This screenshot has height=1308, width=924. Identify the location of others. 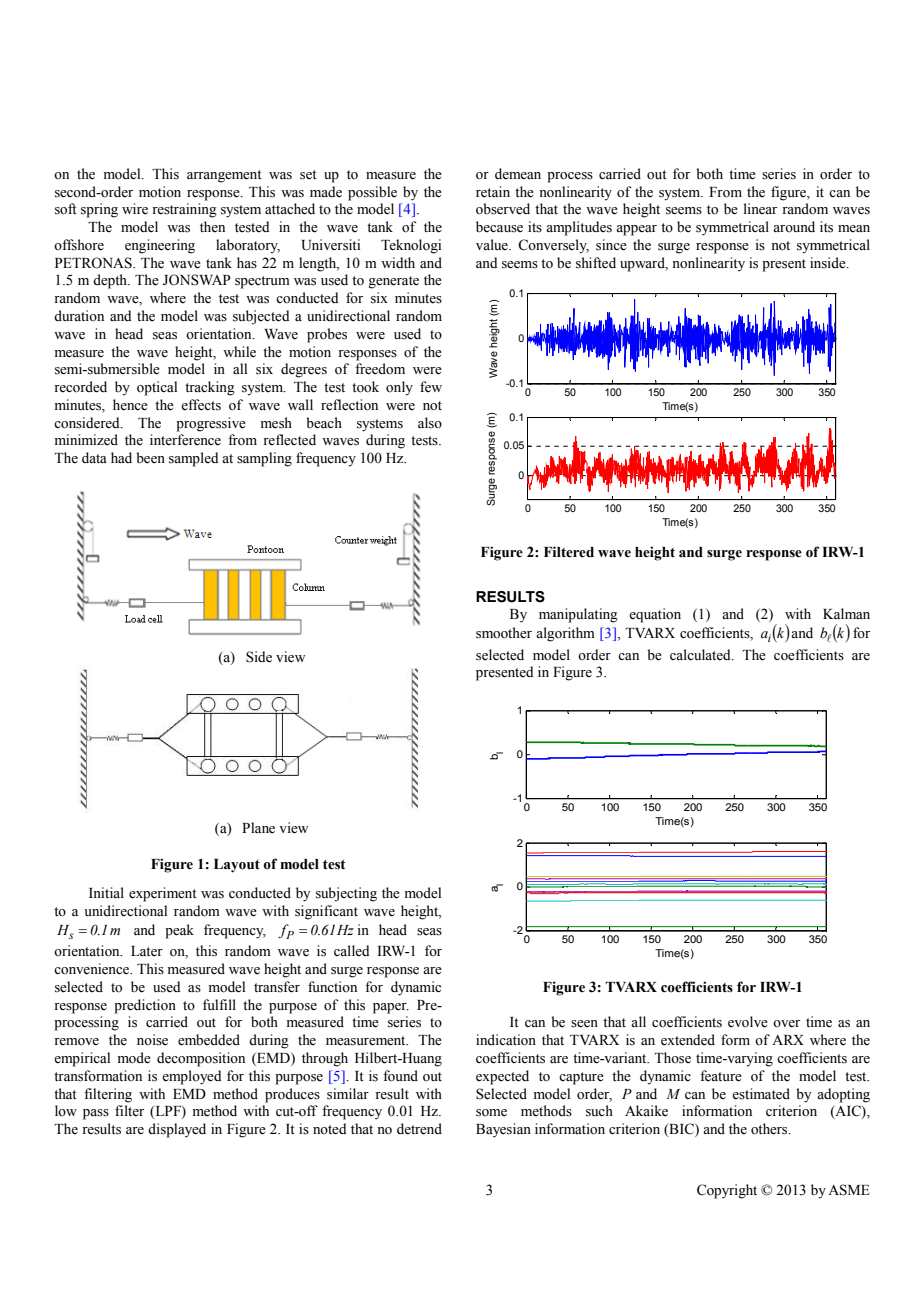
(770, 1129).
